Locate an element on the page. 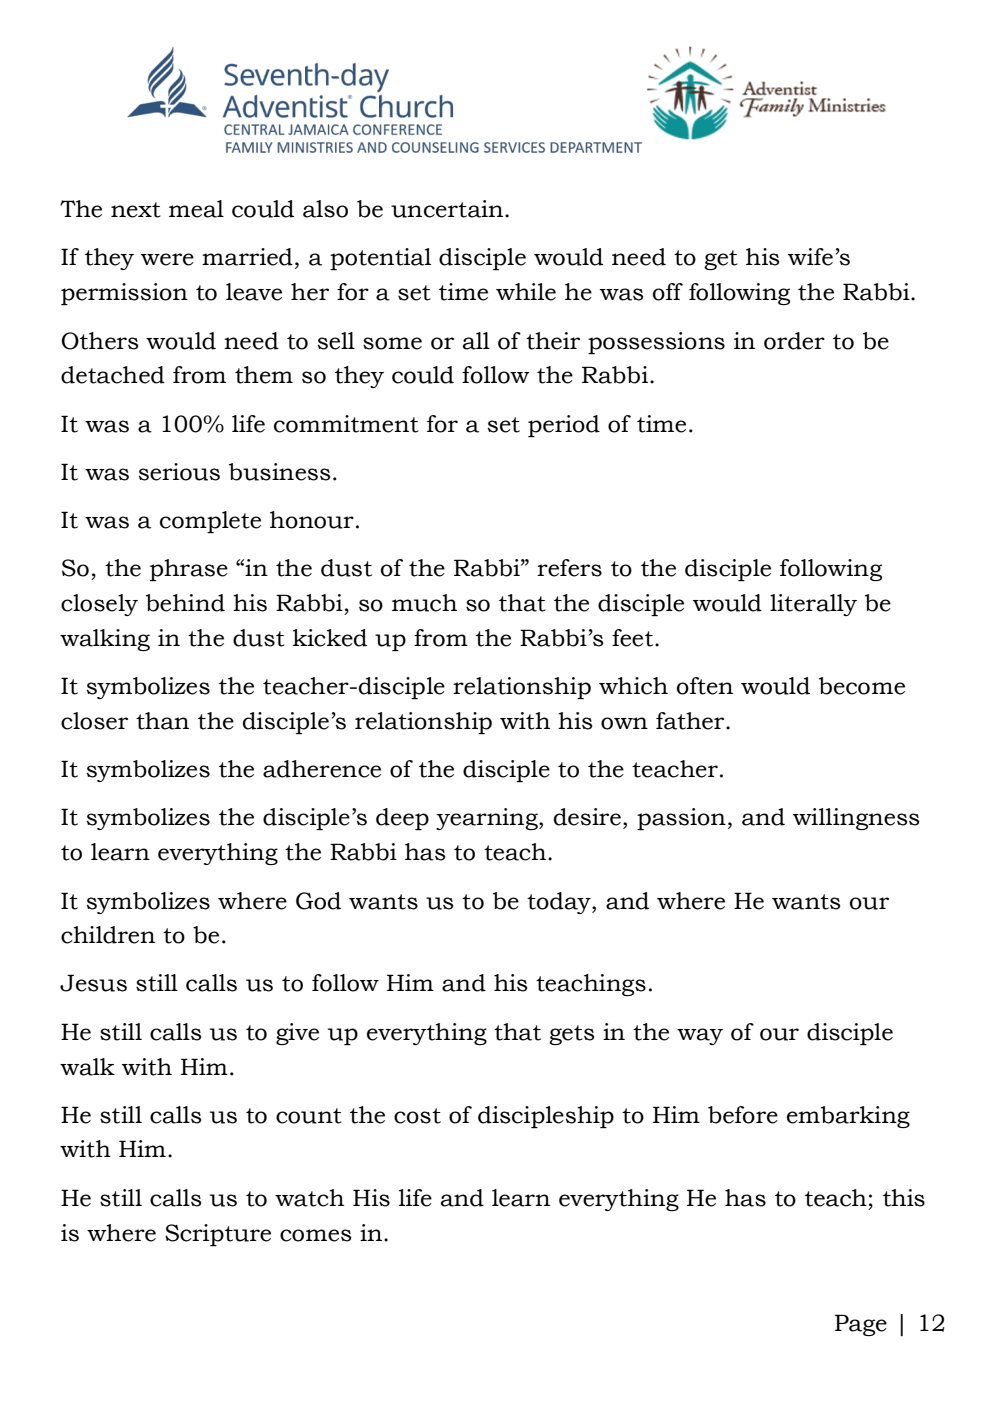 This image has width=1007, height=1424. children is located at coordinates (108, 935).
